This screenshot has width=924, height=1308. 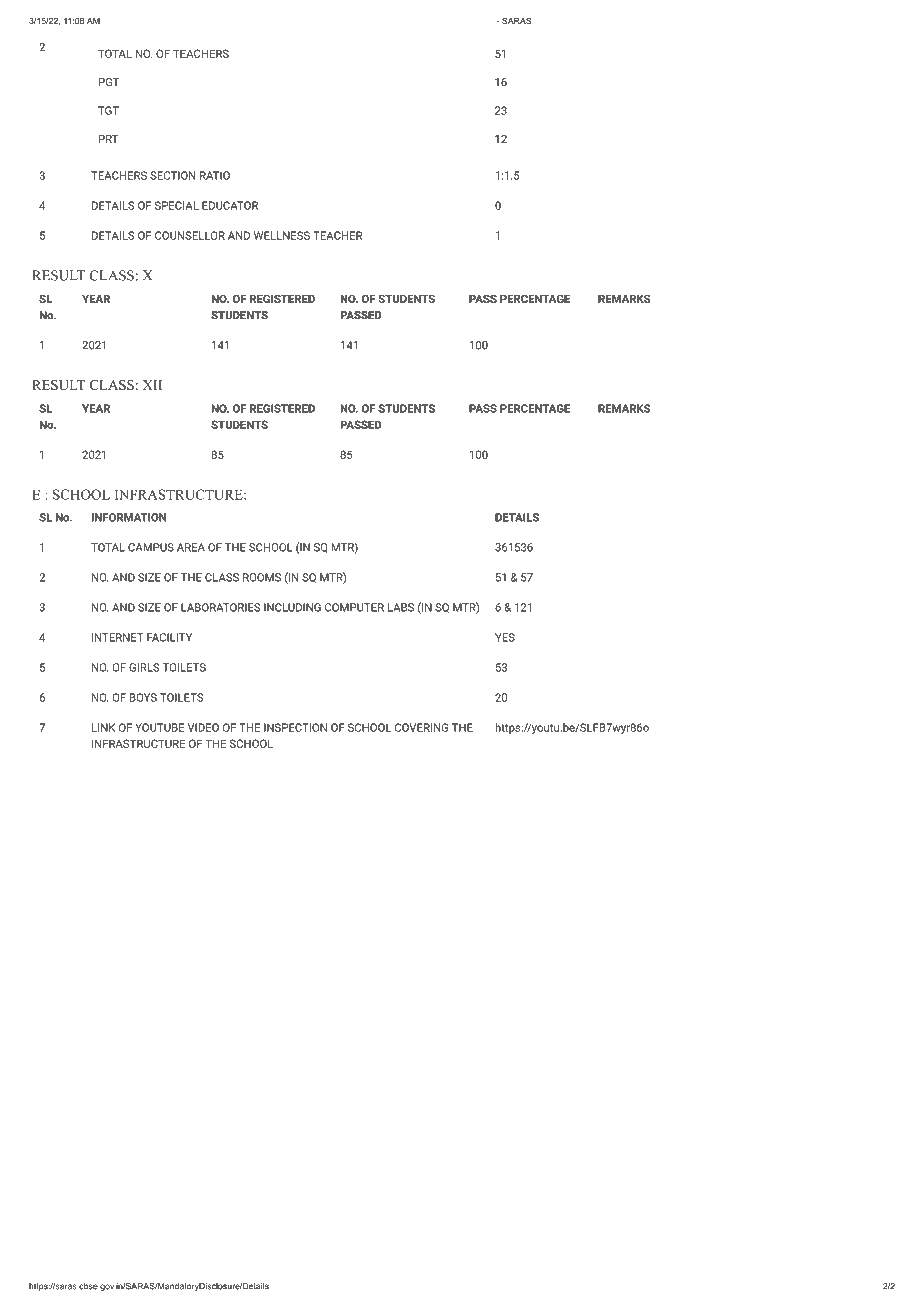 I want to click on AREA, so click(x=191, y=547).
